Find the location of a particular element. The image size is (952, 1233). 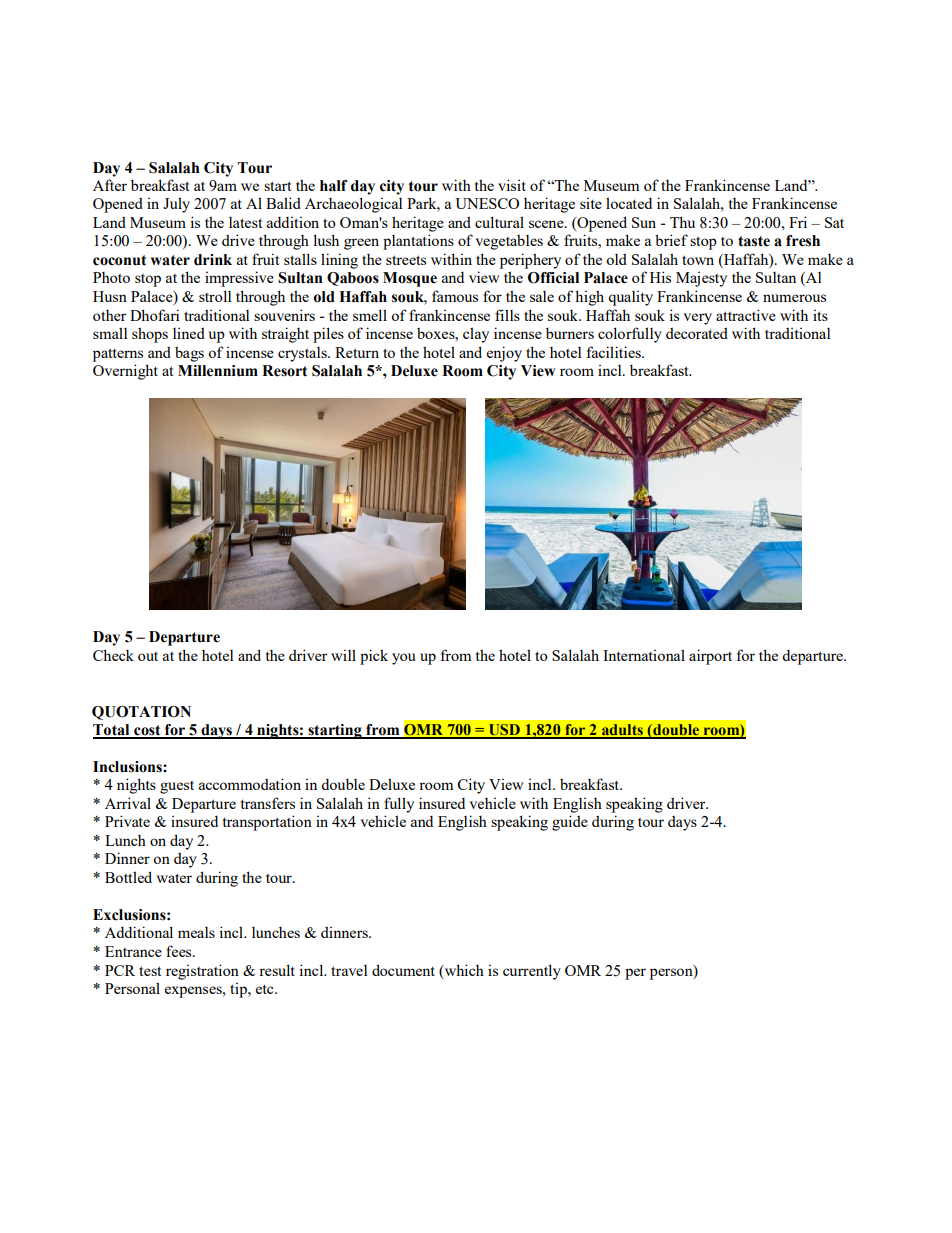

Millennium is located at coordinates (218, 371).
